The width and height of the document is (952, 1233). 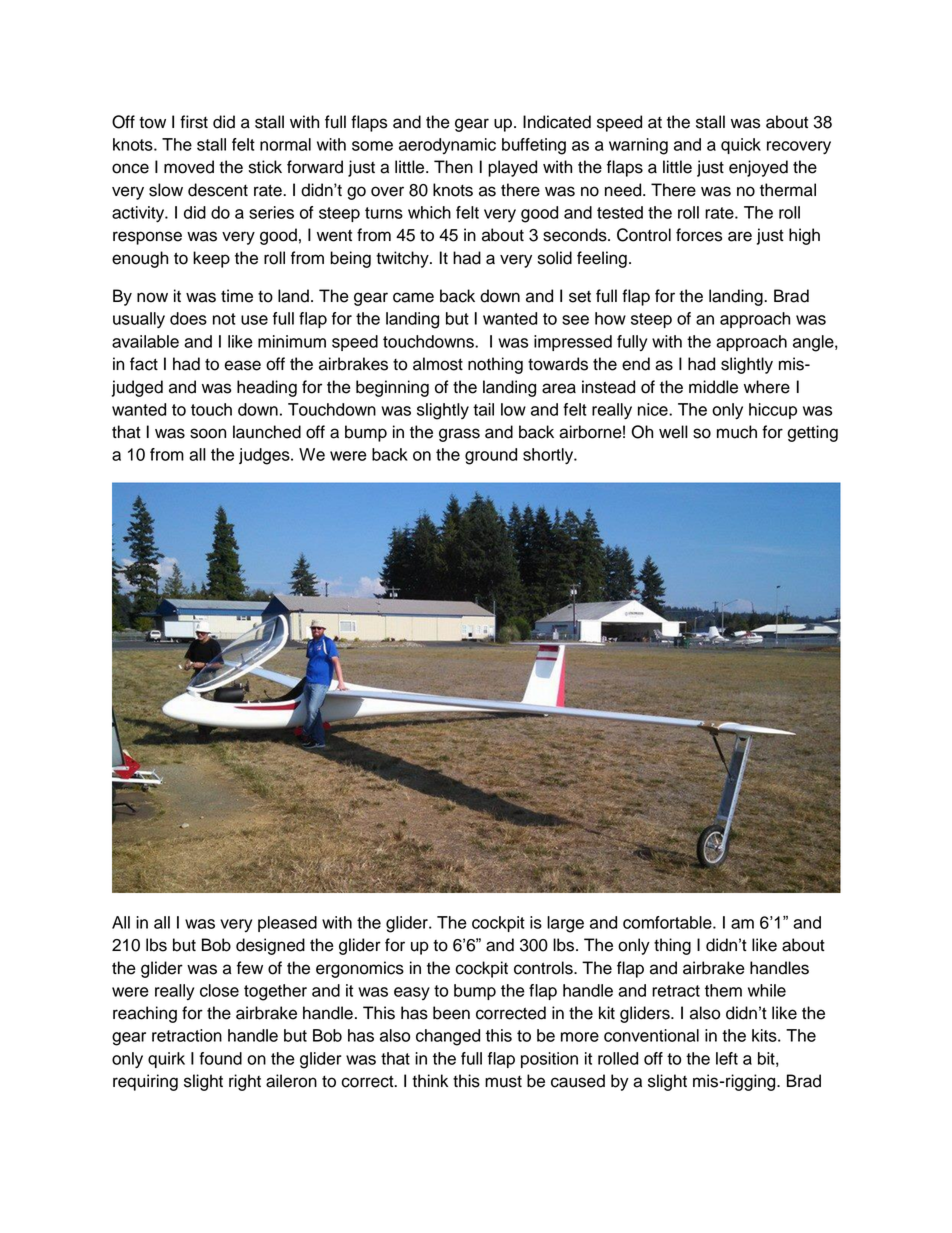 What do you see at coordinates (189, 167) in the document?
I see `moved` at bounding box center [189, 167].
